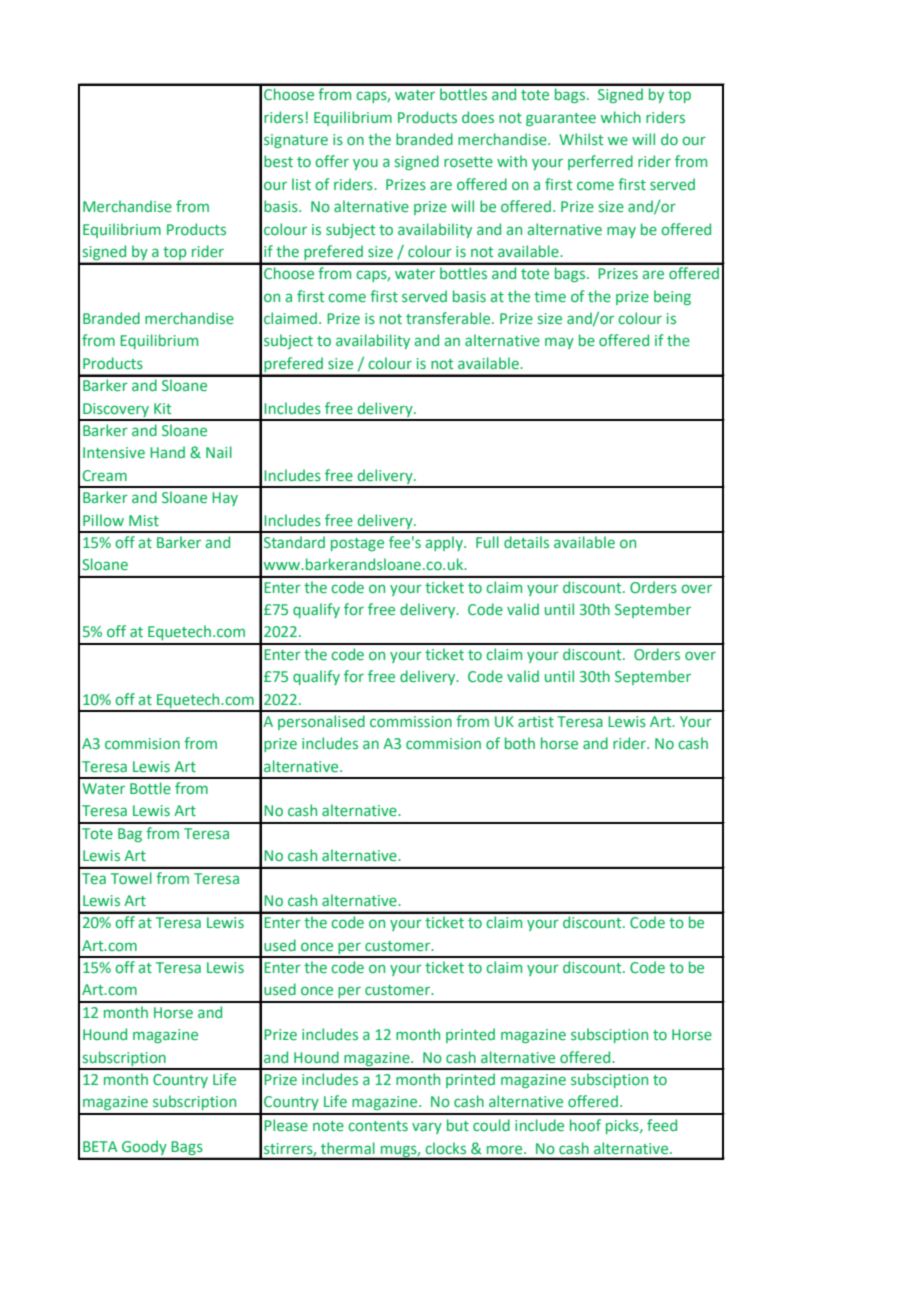 The height and width of the document is (1308, 924). Describe the element at coordinates (357, 544) in the document. I see `postage` at that location.
